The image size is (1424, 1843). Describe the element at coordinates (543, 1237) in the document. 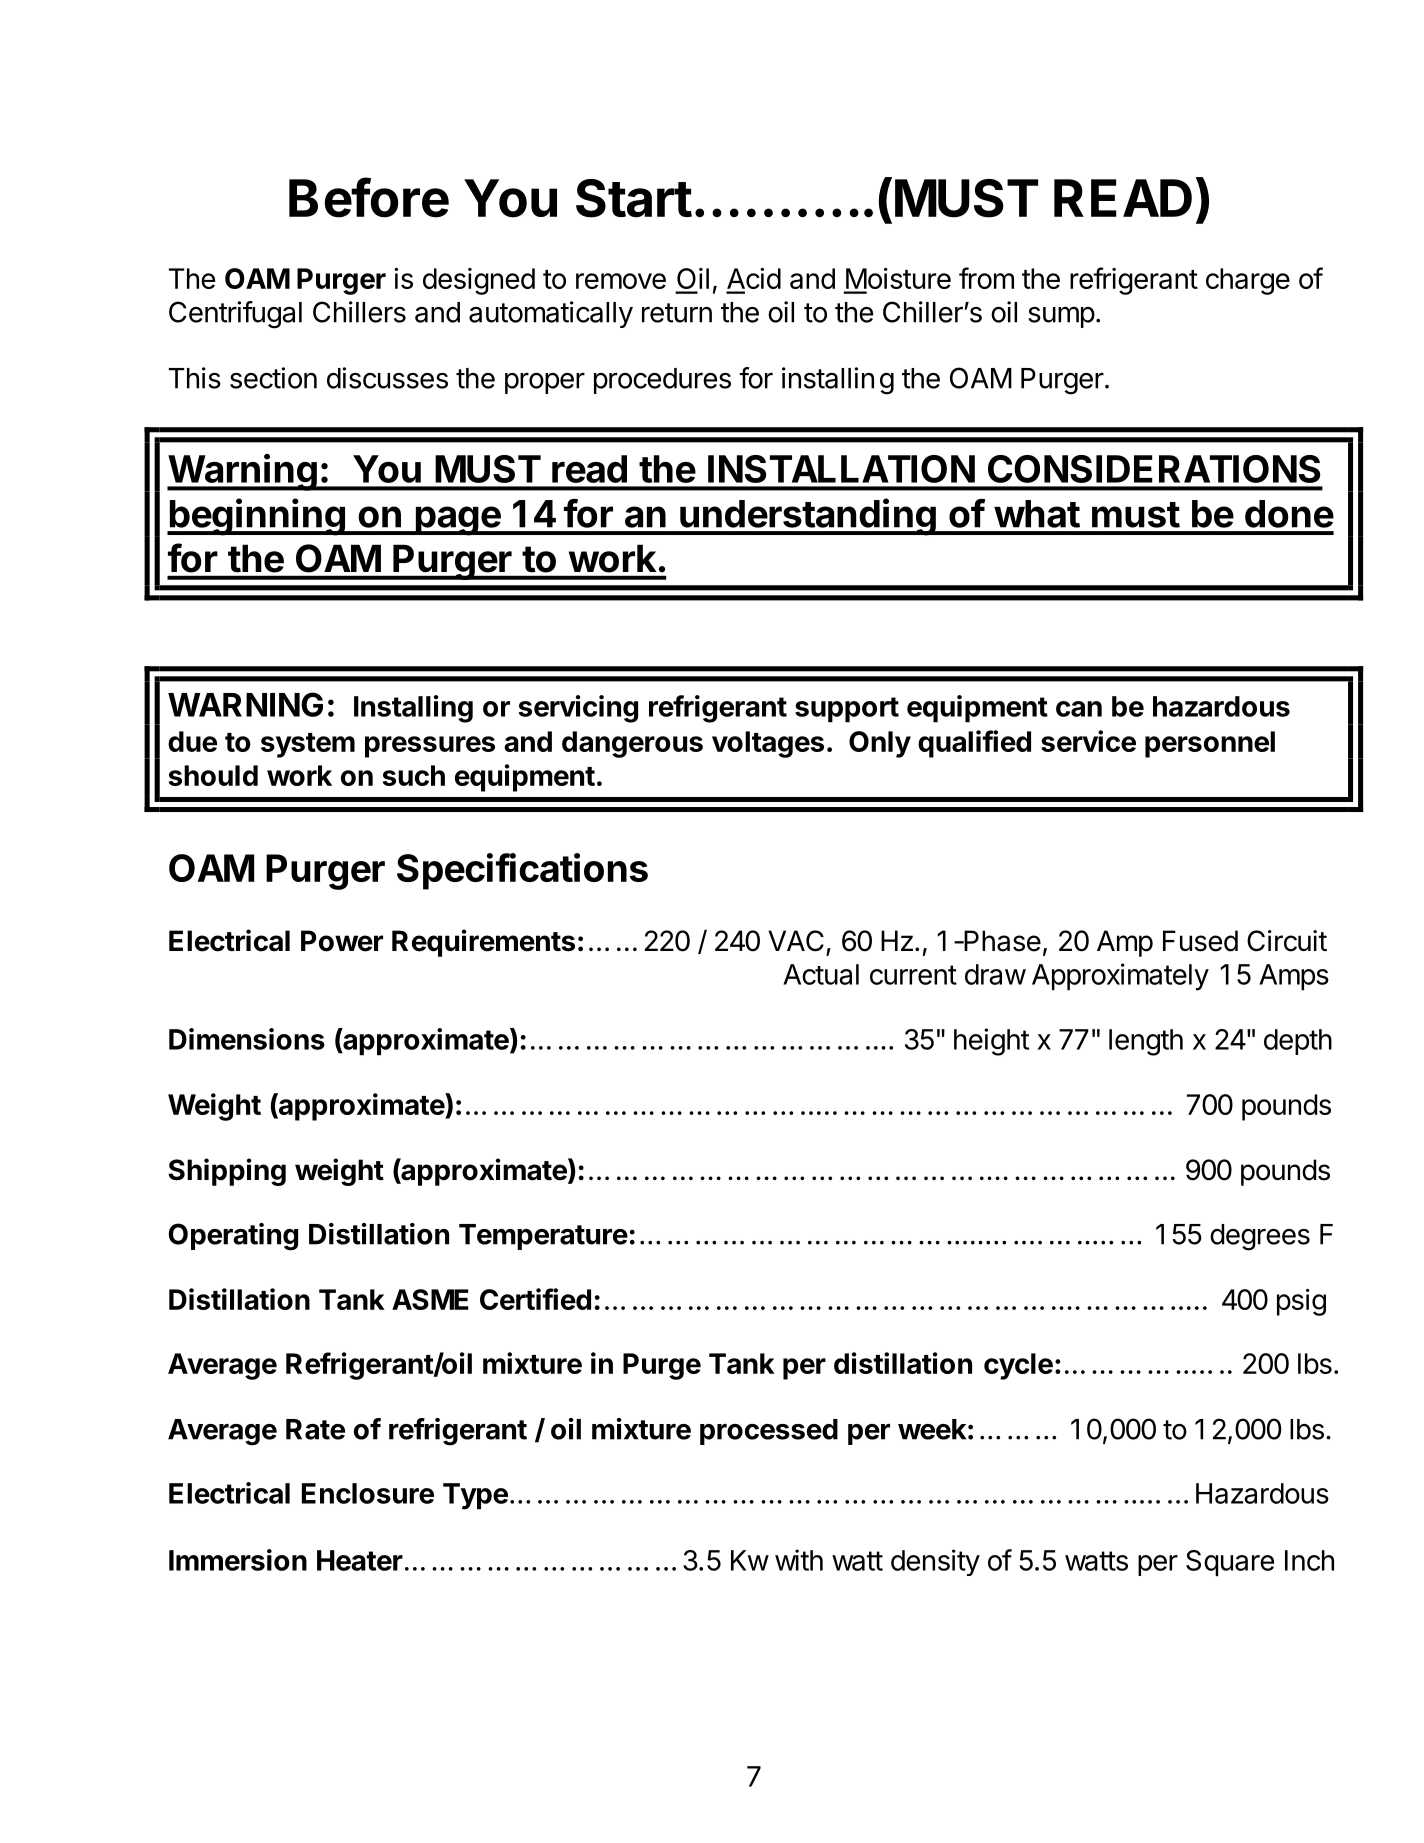

I see `Temperature` at that location.
